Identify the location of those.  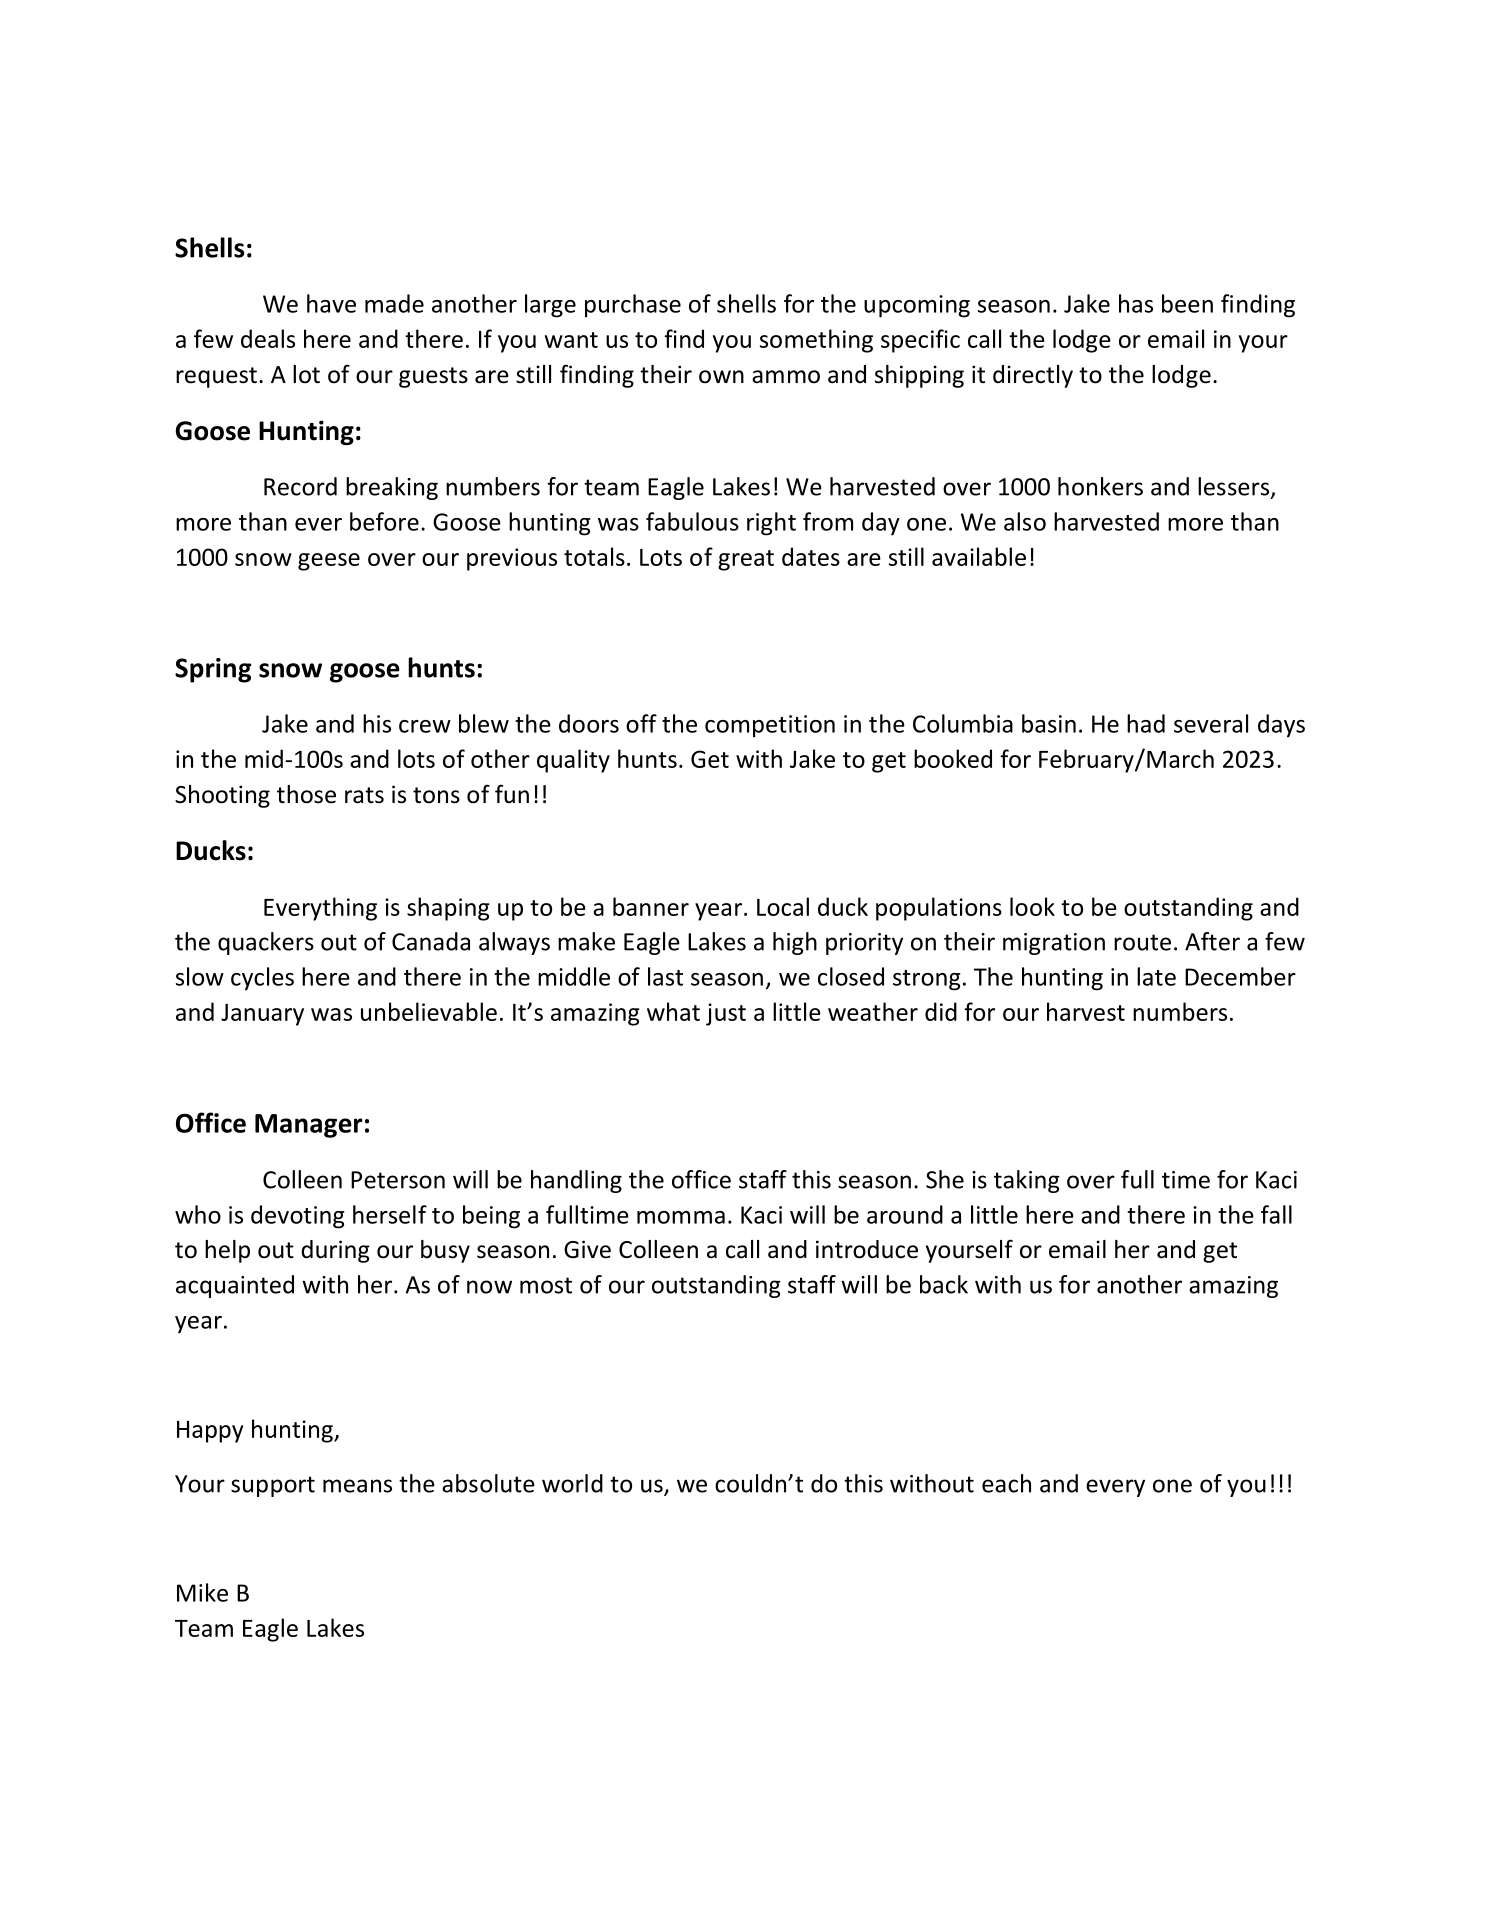
(306, 794).
